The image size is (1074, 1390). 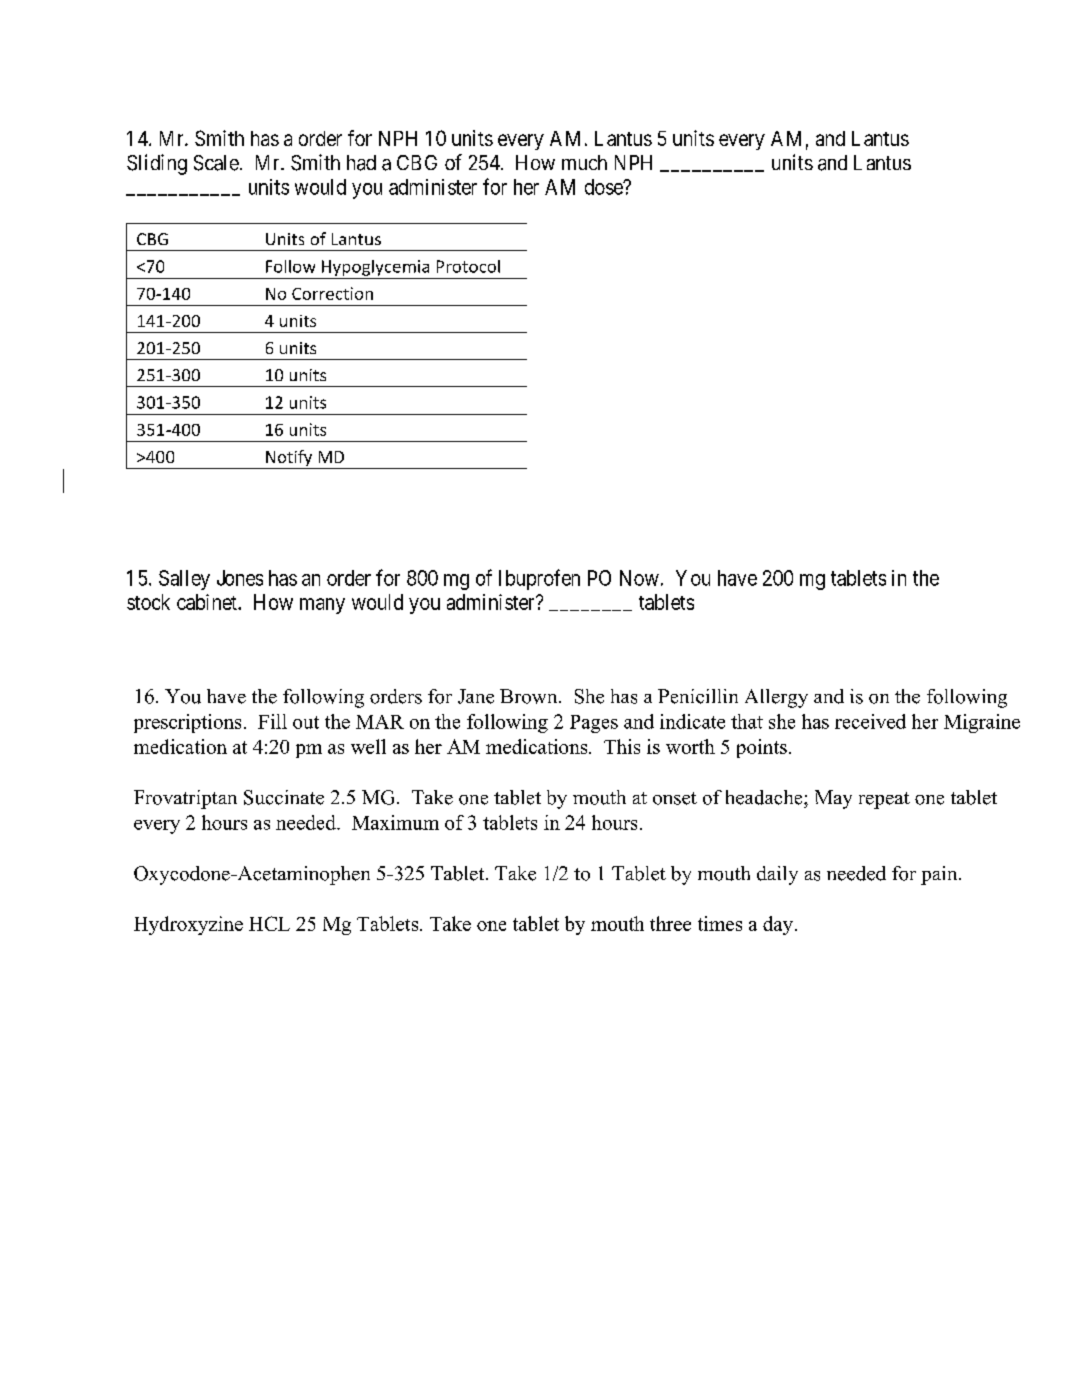 I want to click on Scale, so click(x=216, y=163).
